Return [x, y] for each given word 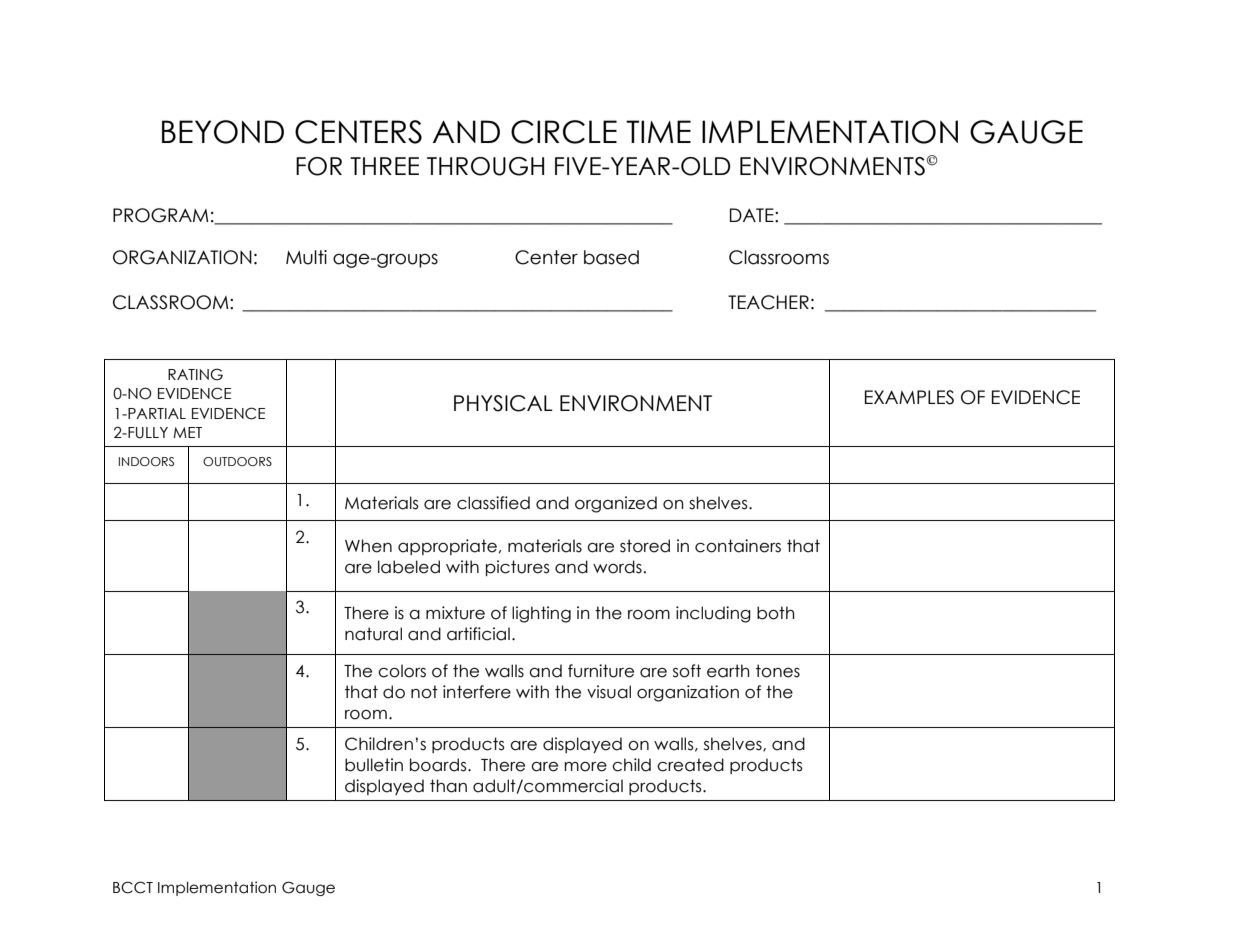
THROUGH [485, 166]
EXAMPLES [909, 397]
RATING [195, 374]
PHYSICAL [503, 403]
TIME [658, 131]
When [368, 546]
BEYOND [223, 132]
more [585, 767]
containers [738, 546]
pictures [518, 568]
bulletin [374, 765]
